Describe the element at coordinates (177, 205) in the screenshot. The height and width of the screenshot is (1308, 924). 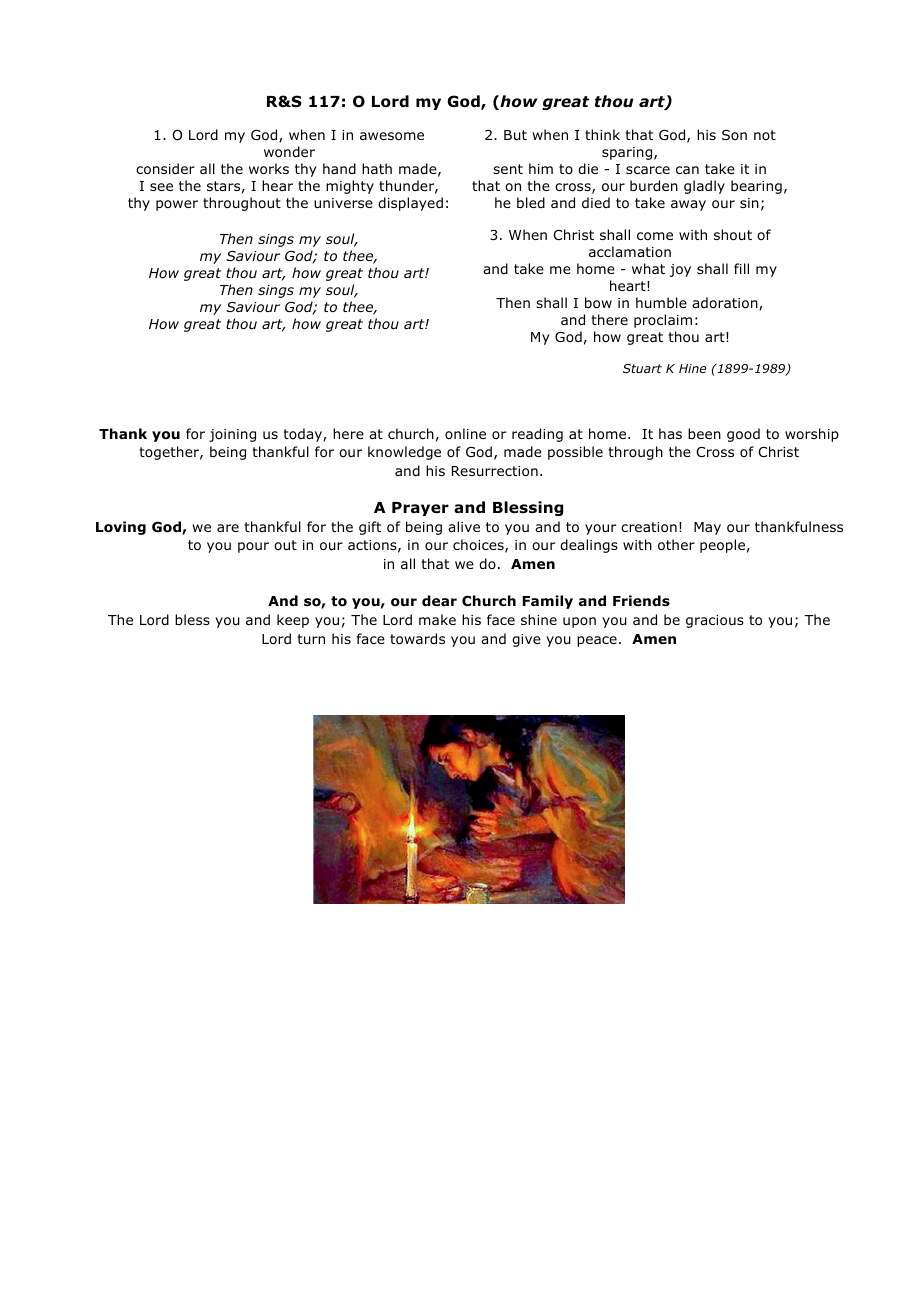
I see `power` at that location.
